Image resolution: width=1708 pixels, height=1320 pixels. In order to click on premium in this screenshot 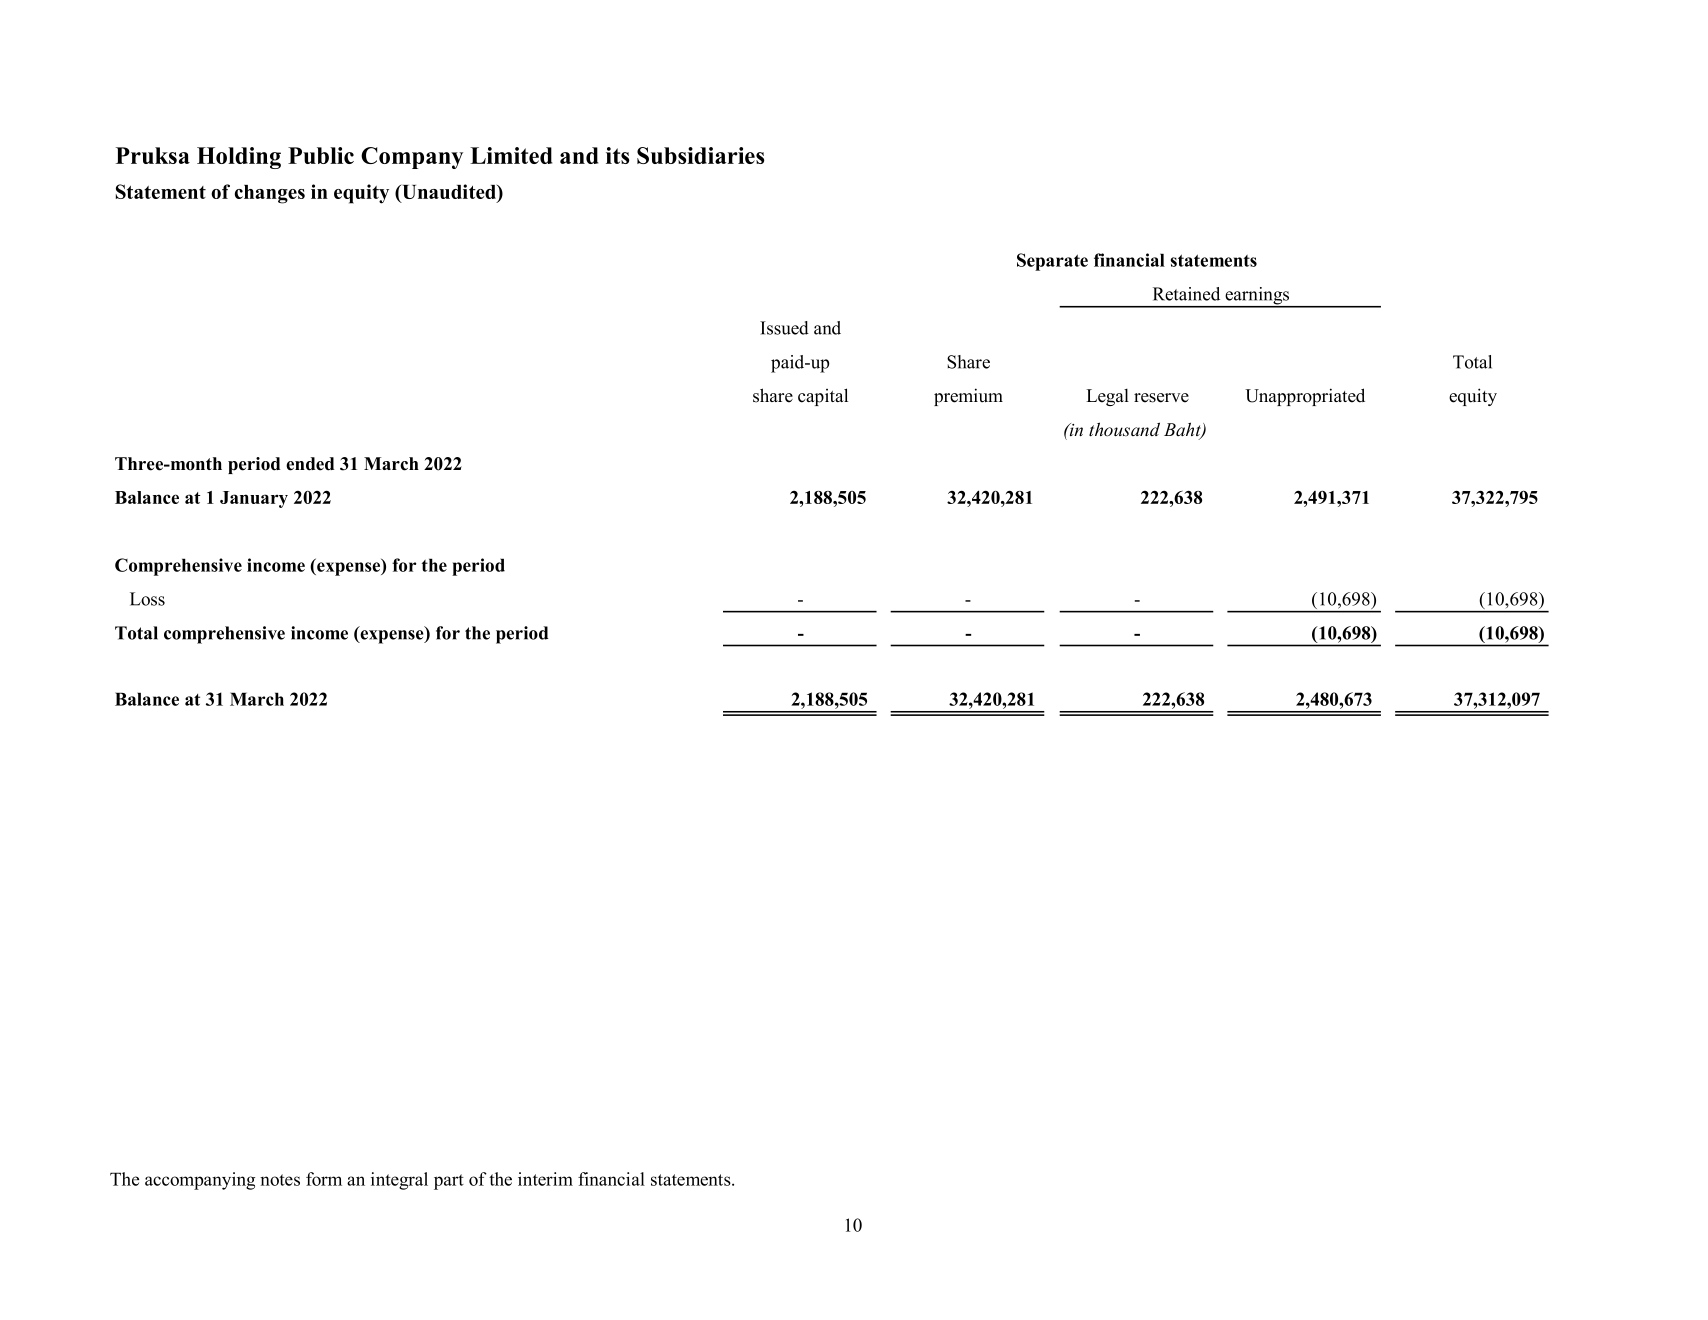, I will do `click(968, 397)`.
